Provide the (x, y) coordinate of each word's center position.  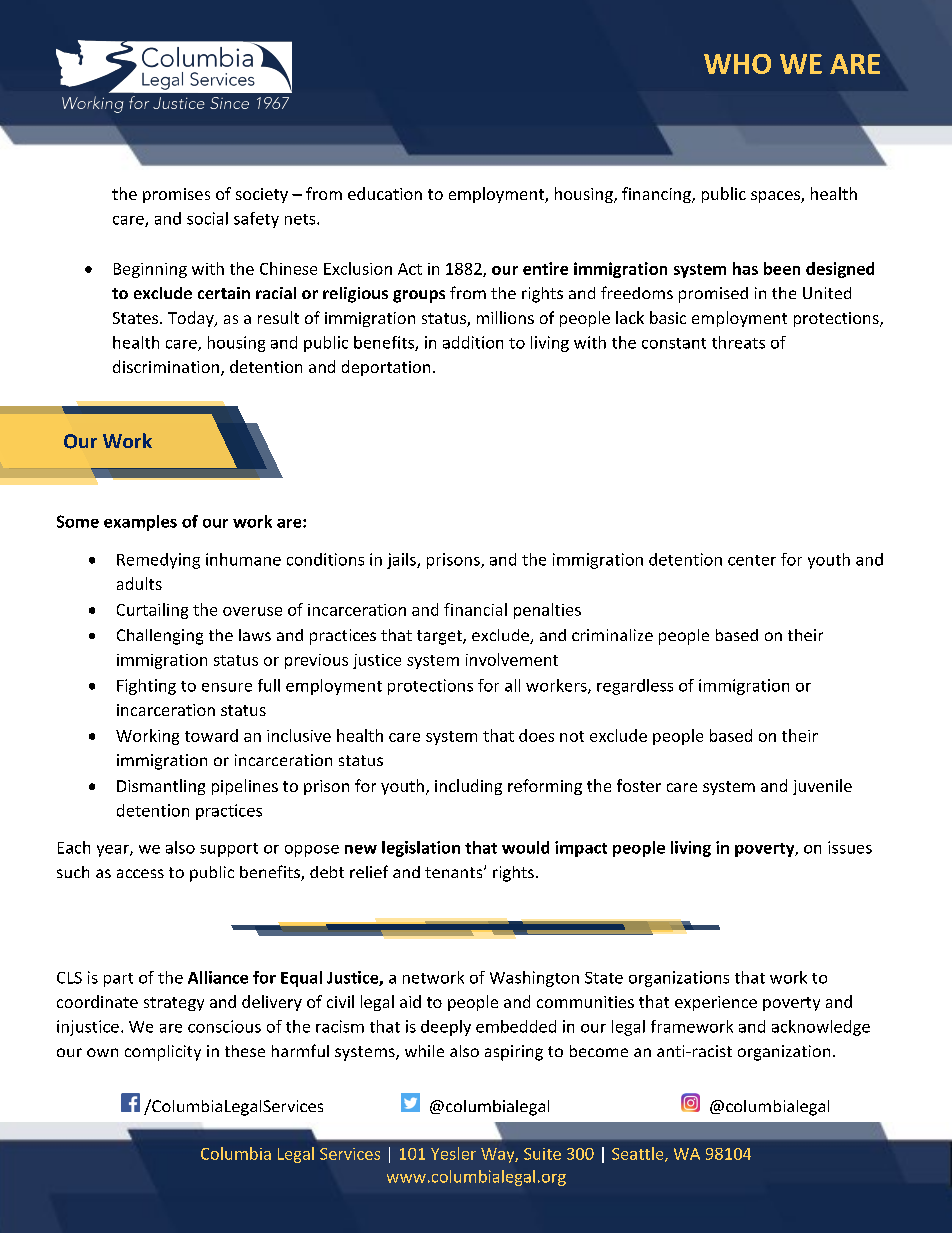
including (468, 787)
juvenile (822, 787)
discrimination (166, 366)
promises (176, 195)
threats (738, 342)
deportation (386, 368)
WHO (737, 64)
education (385, 193)
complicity (163, 1053)
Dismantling (161, 787)
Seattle (639, 1154)
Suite (542, 1154)
